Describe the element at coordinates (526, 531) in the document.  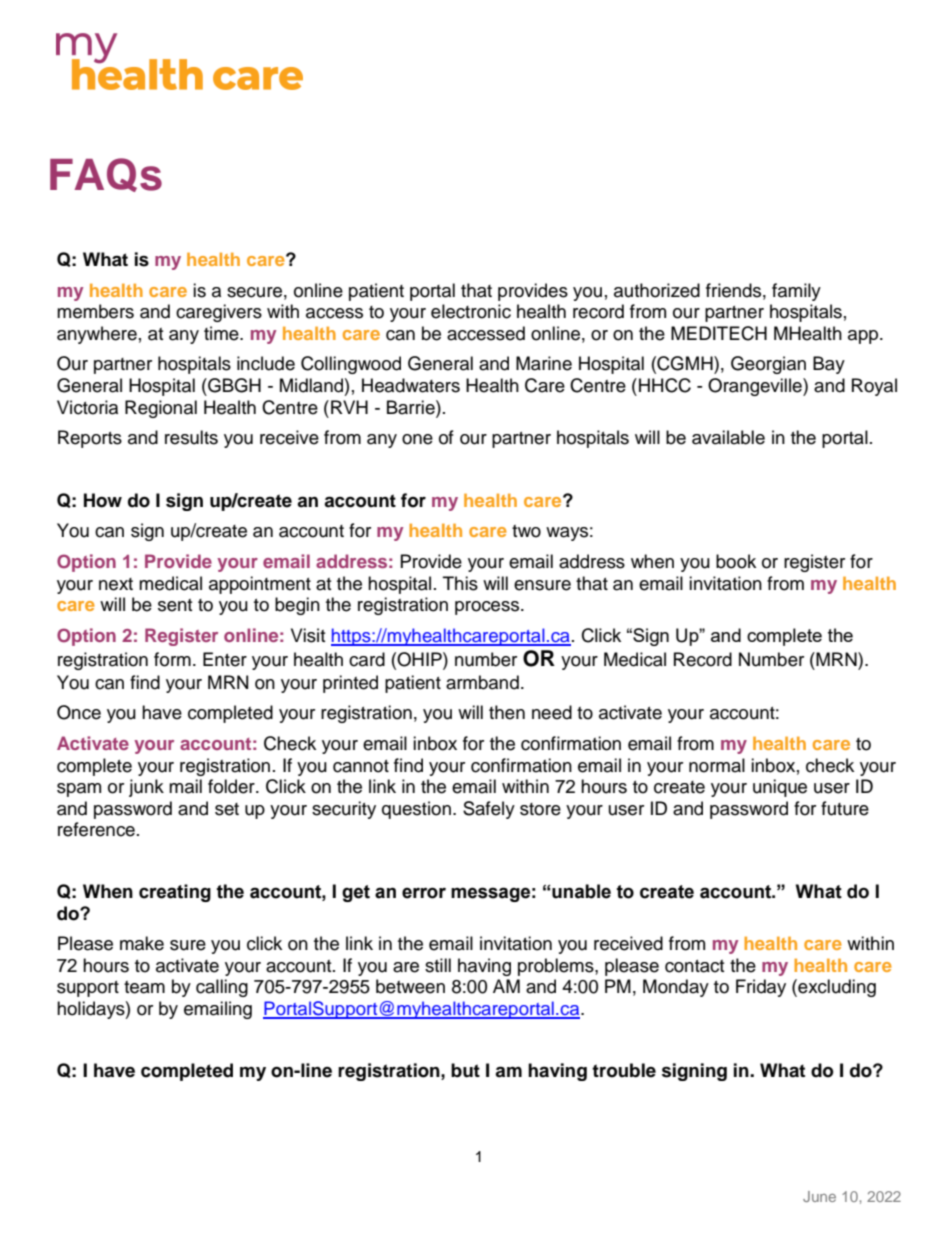
I see `two` at that location.
